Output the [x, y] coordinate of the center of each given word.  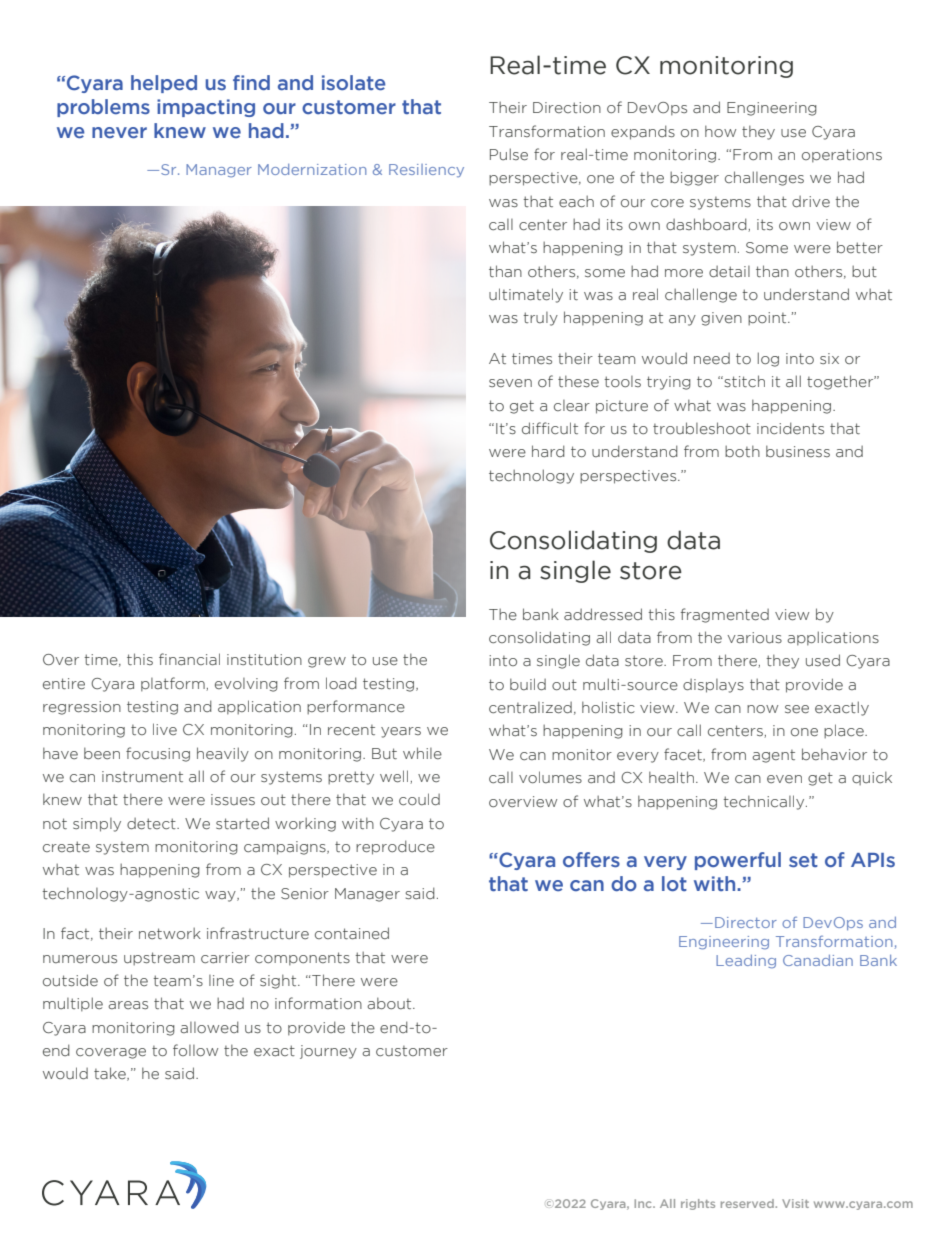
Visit [795, 1203]
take [111, 1074]
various [755, 638]
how [720, 131]
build [528, 684]
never [119, 132]
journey [328, 1052]
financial [189, 659]
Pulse [509, 154]
